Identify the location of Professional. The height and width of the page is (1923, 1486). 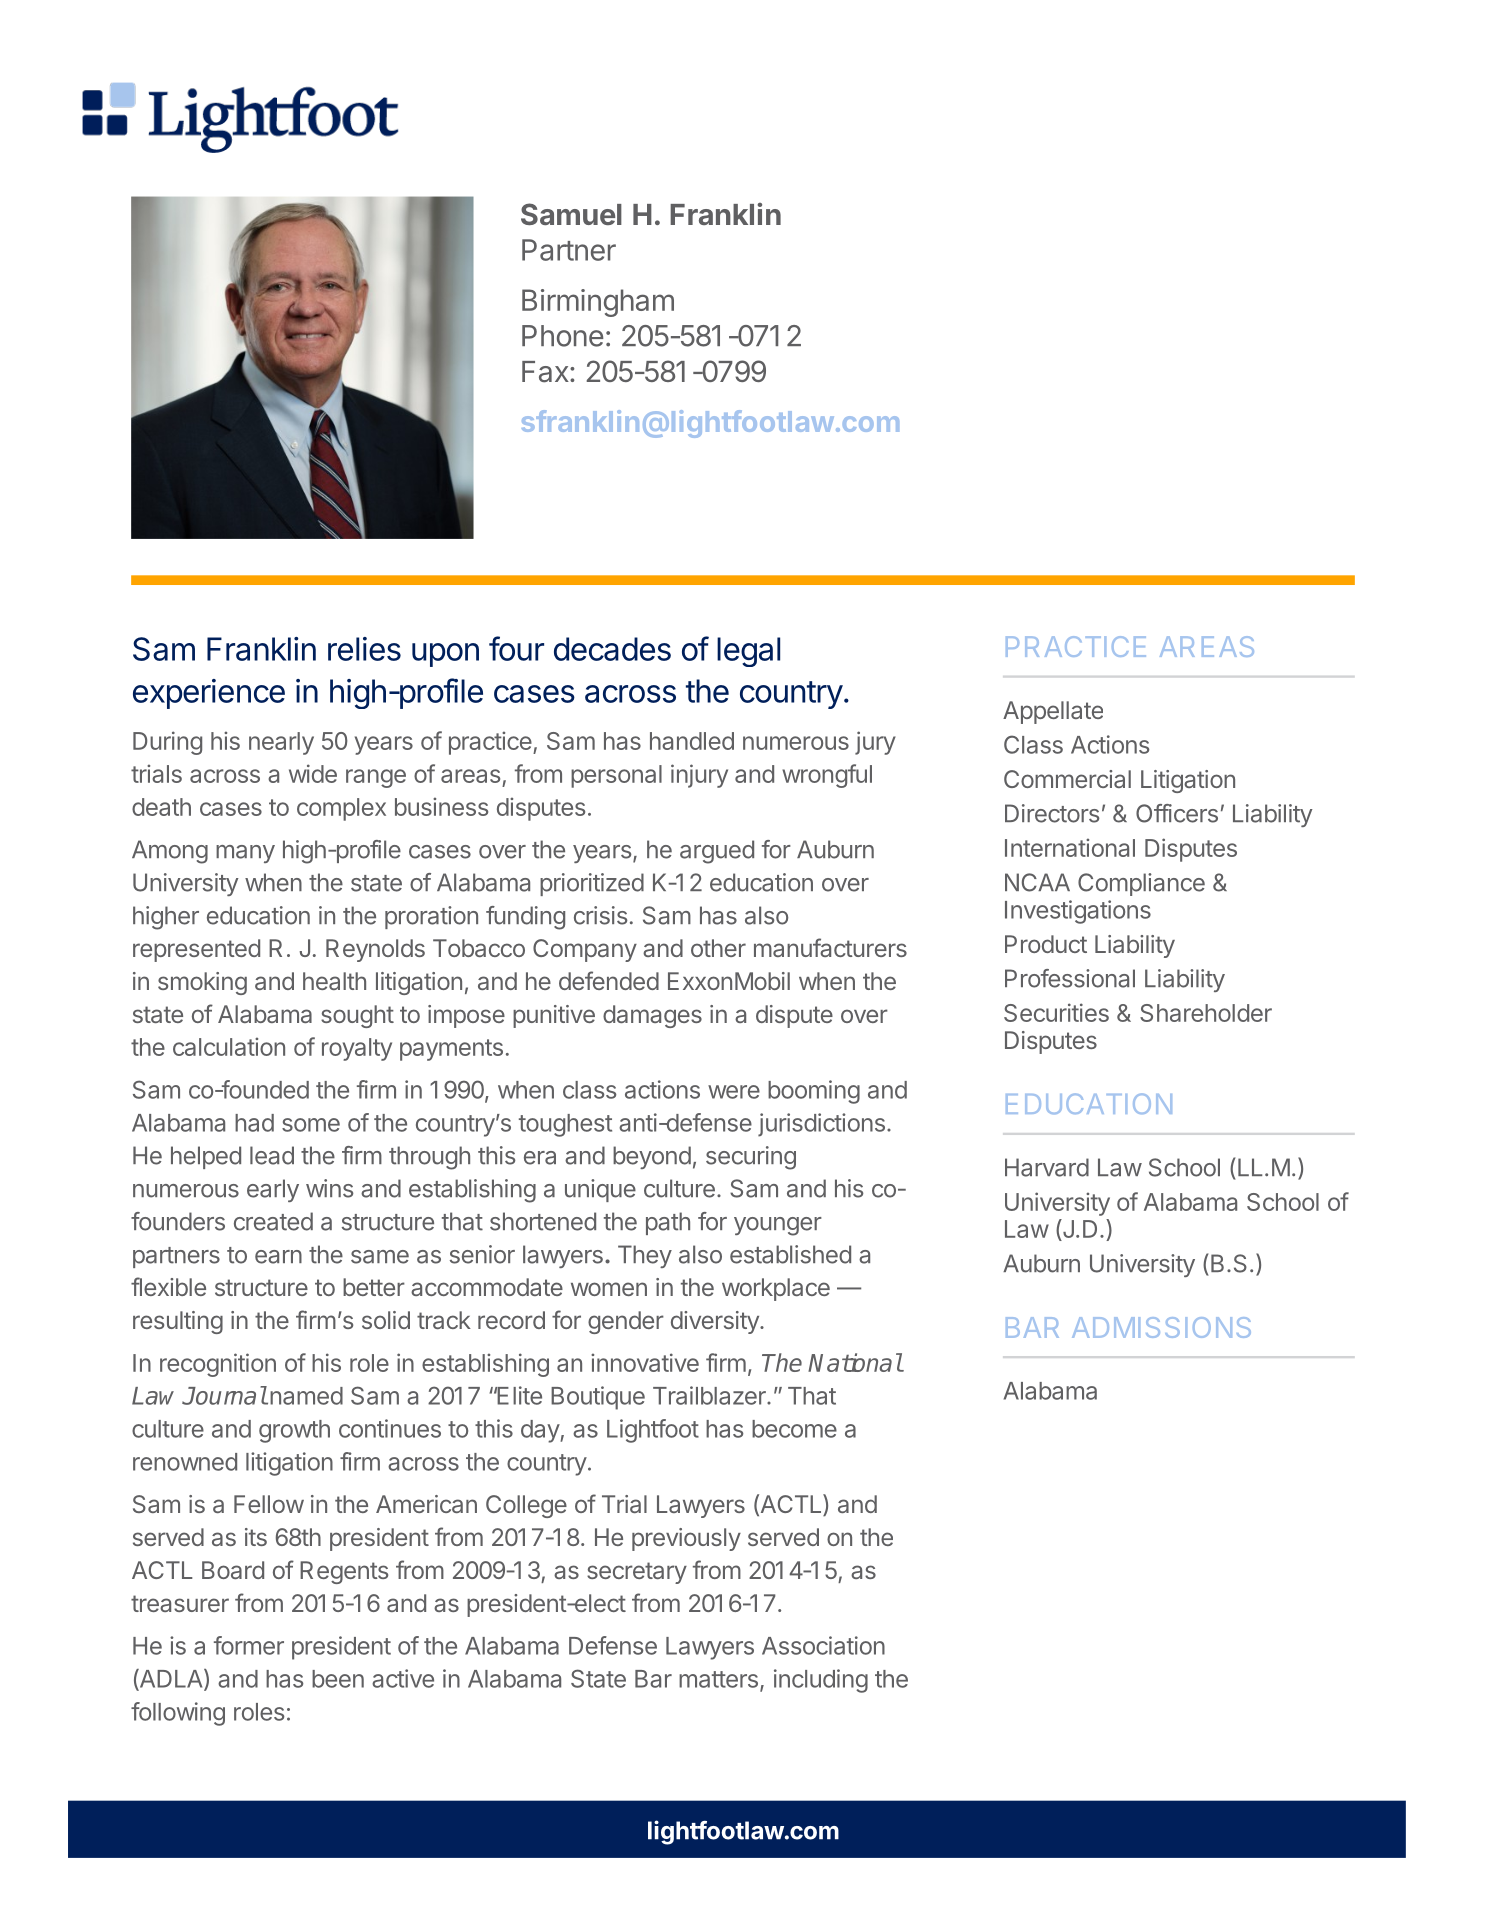
(1070, 978).
